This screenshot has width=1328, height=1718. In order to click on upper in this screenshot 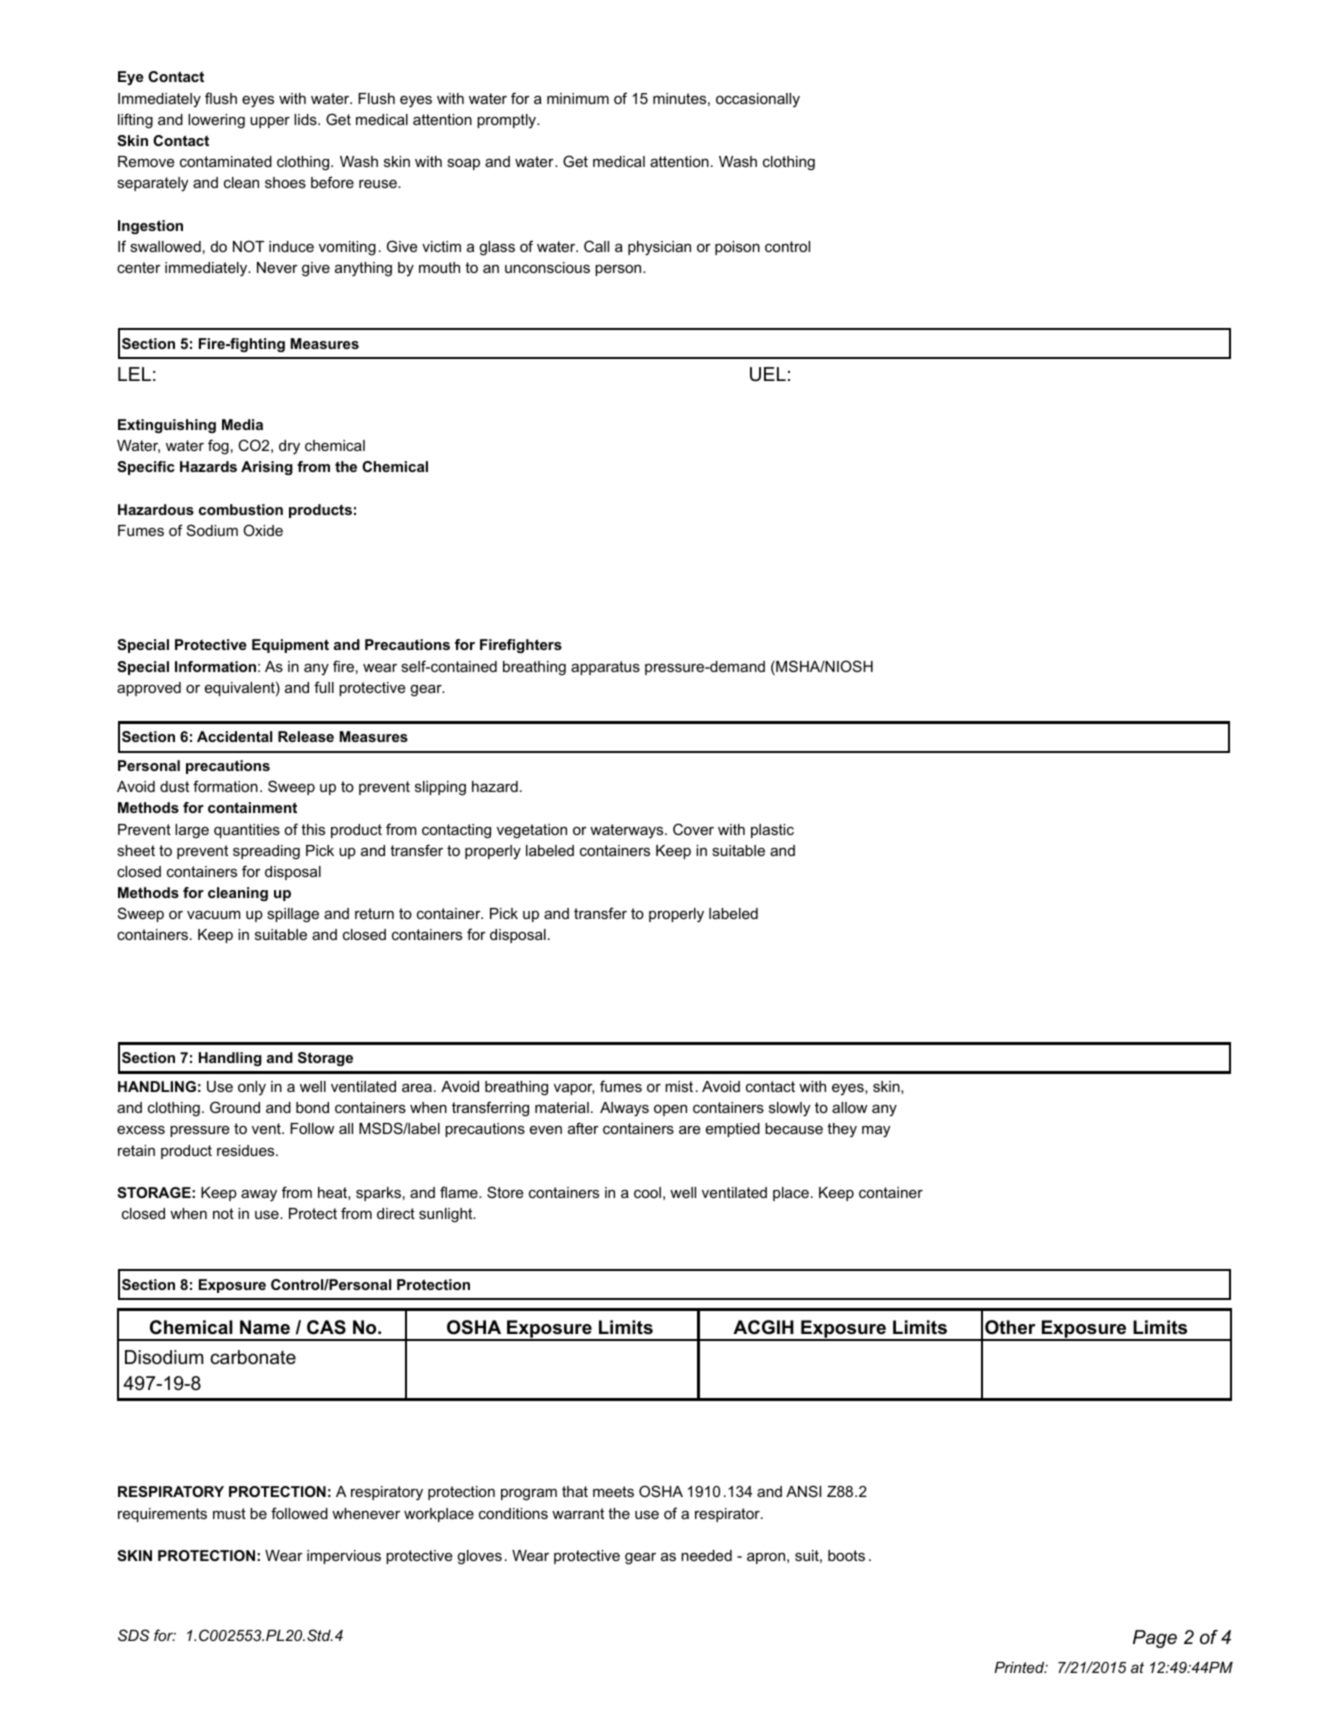, I will do `click(270, 122)`.
